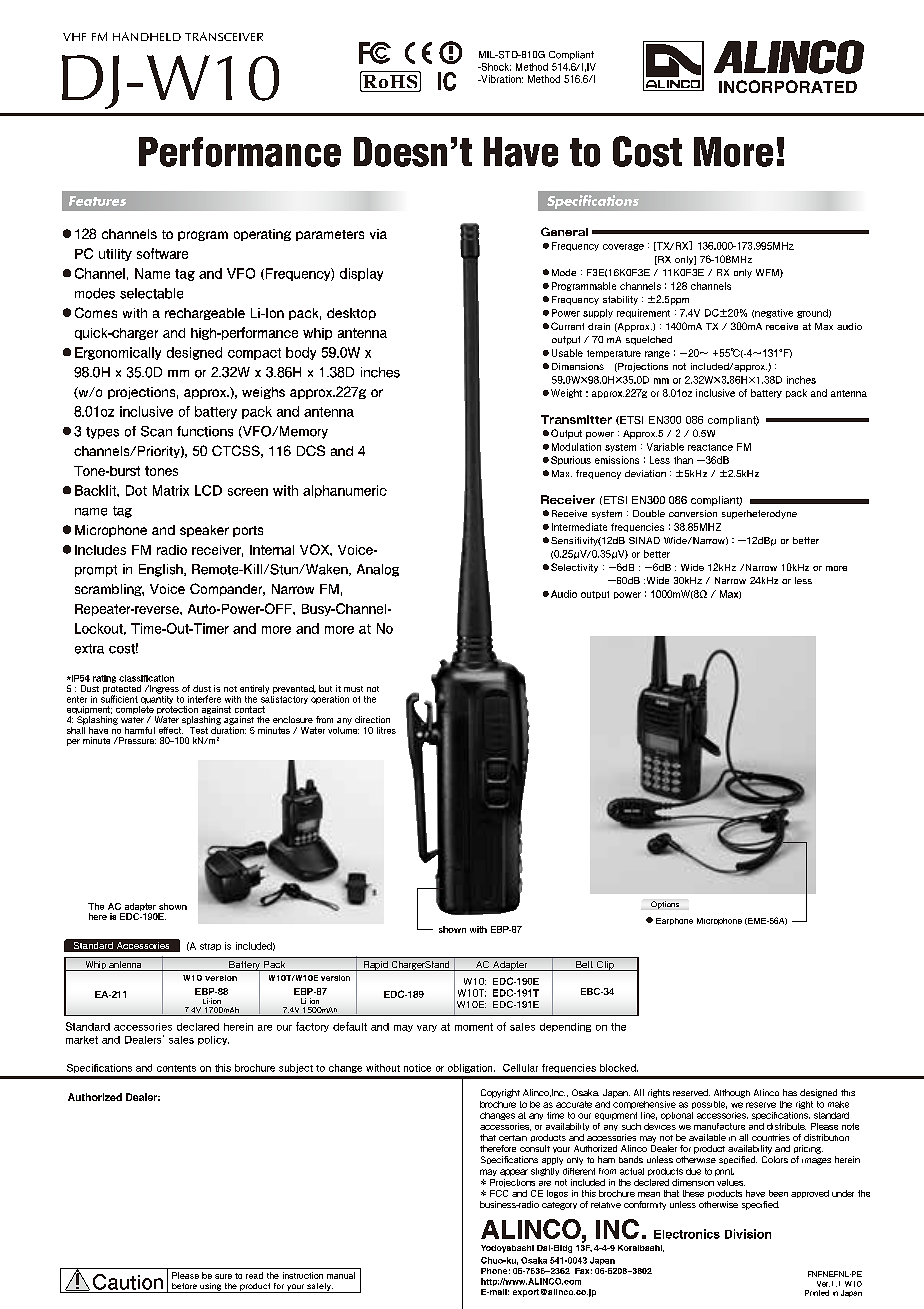 This screenshot has width=924, height=1309. What do you see at coordinates (157, 698) in the screenshot?
I see `quantity` at bounding box center [157, 698].
